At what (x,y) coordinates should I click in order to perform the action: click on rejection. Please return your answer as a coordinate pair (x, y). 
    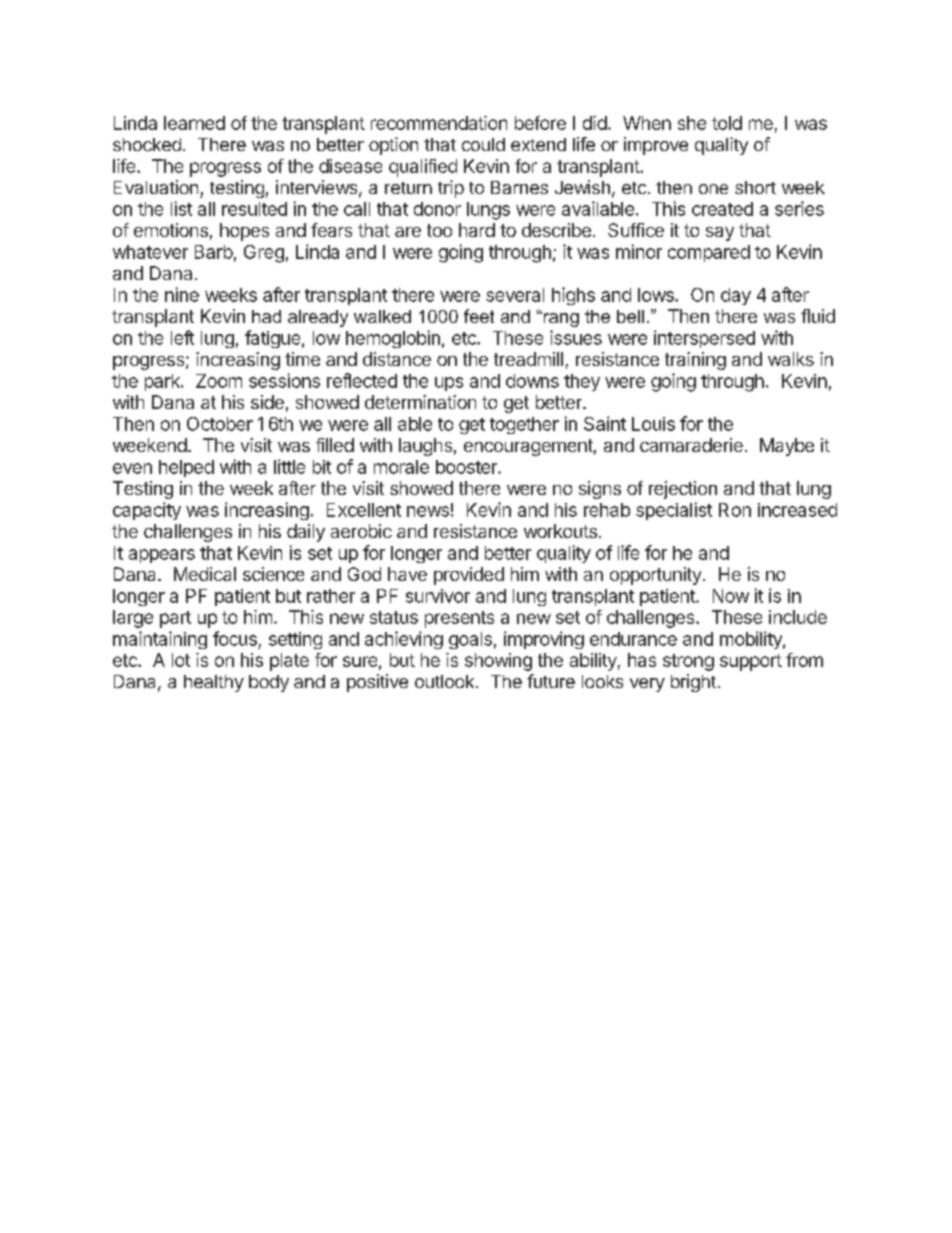
    Looking at the image, I should click on (683, 490).
